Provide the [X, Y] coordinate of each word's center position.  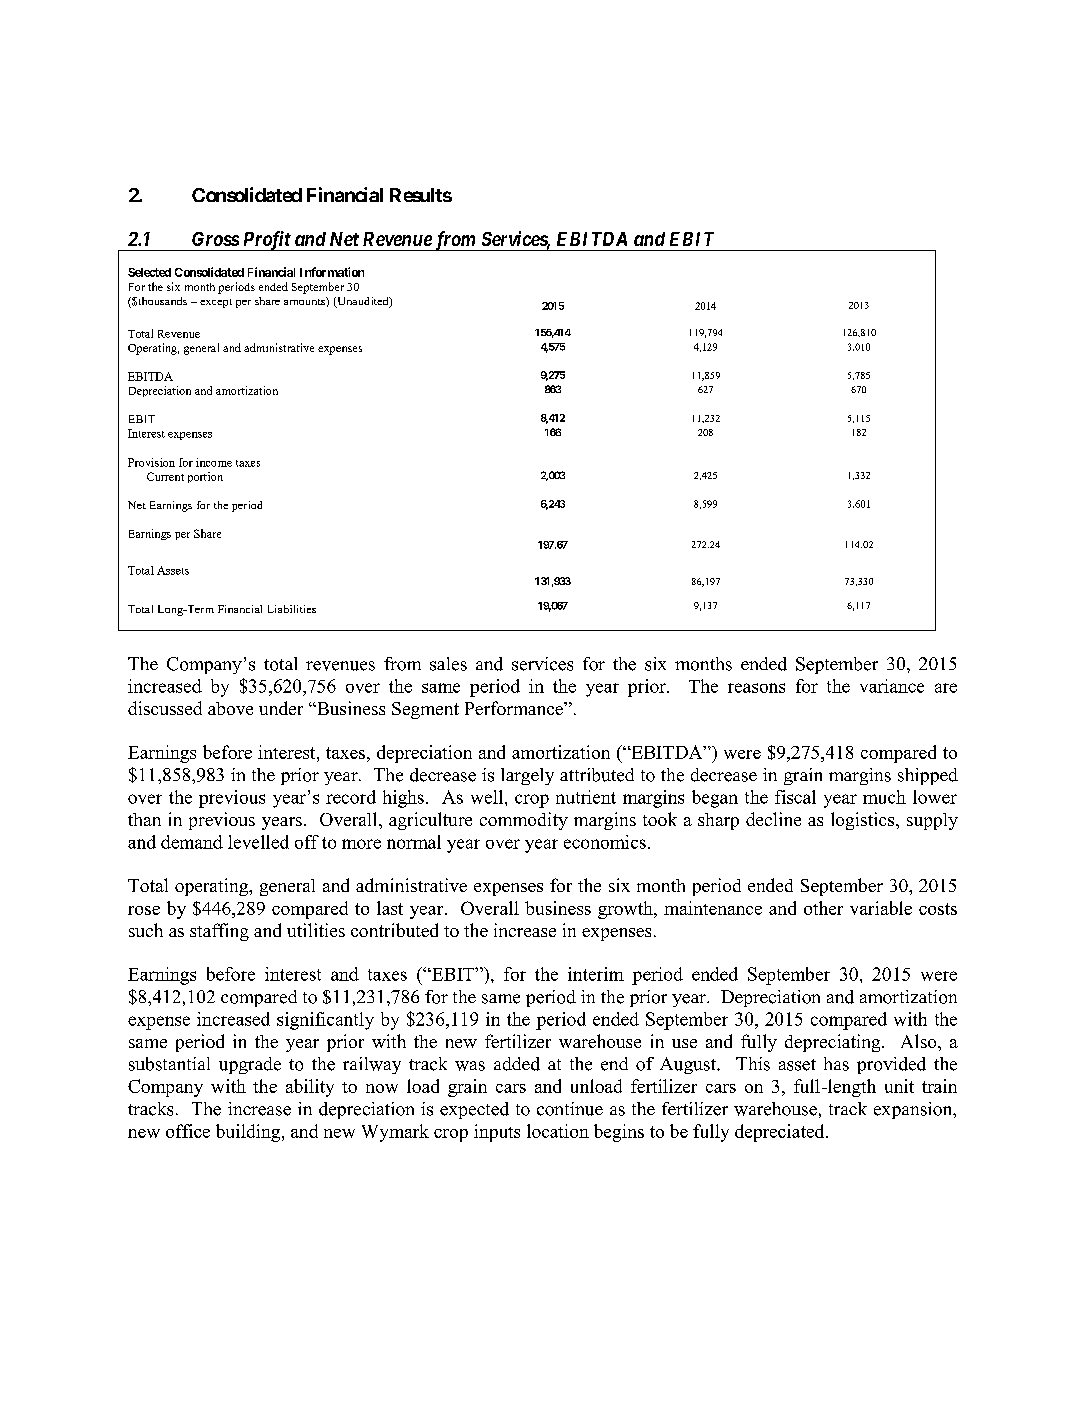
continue [570, 1109]
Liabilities [292, 609]
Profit [266, 241]
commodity [524, 821]
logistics [864, 821]
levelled [258, 842]
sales [448, 664]
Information [332, 272]
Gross [215, 239]
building [249, 1133]
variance [892, 686]
